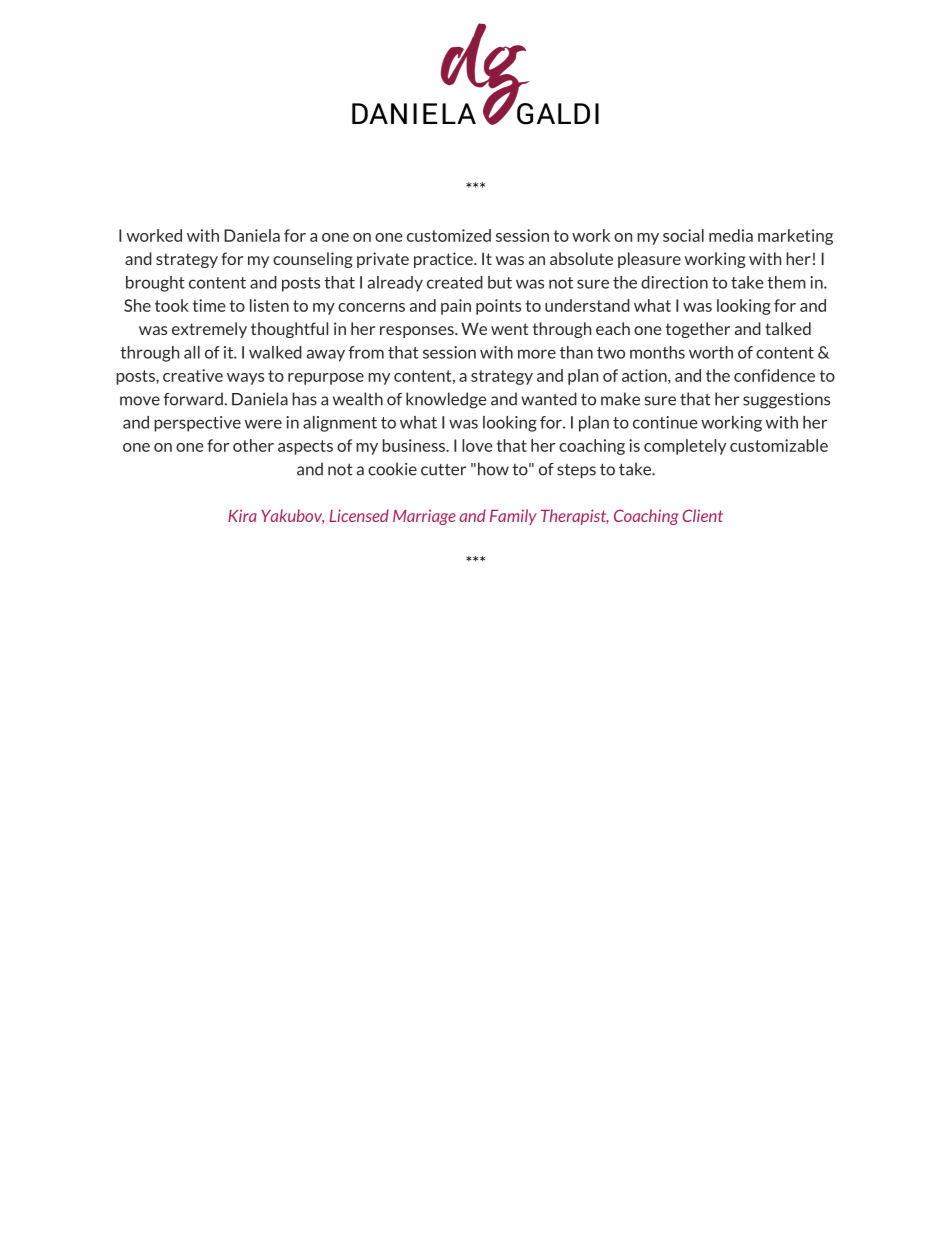  Describe the element at coordinates (197, 424) in the screenshot. I see `perspective` at that location.
